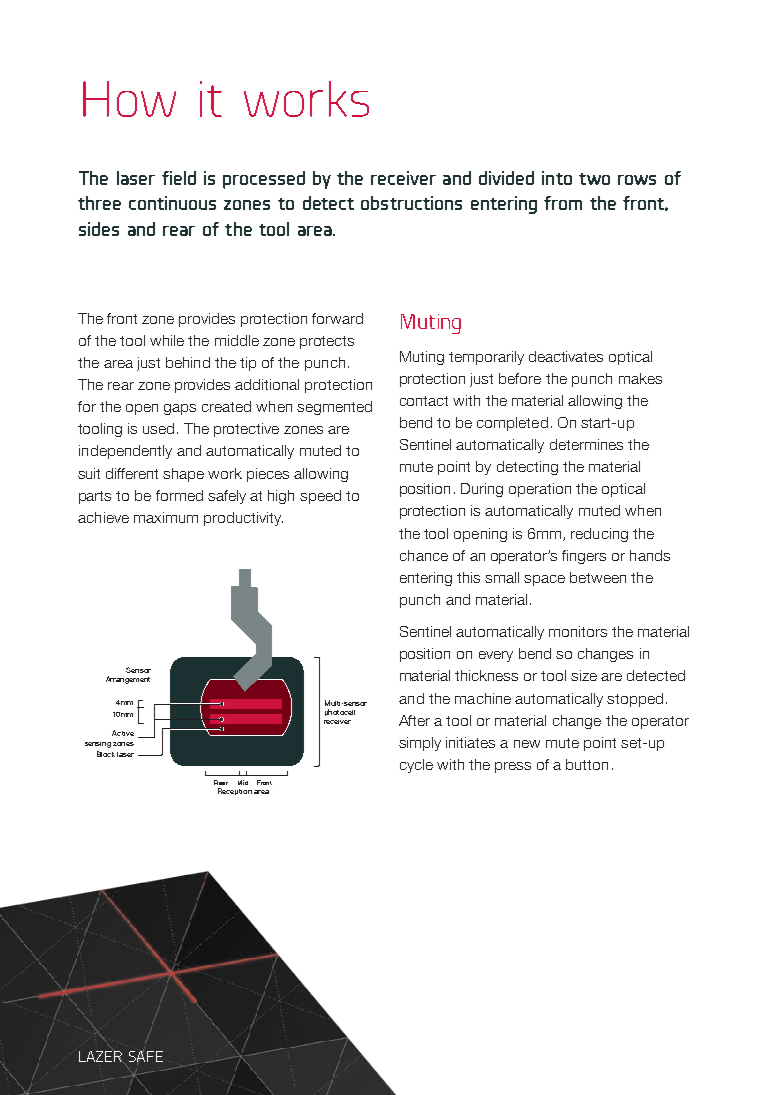  Describe the element at coordinates (101, 1055) in the image. I see `LAZER` at that location.
